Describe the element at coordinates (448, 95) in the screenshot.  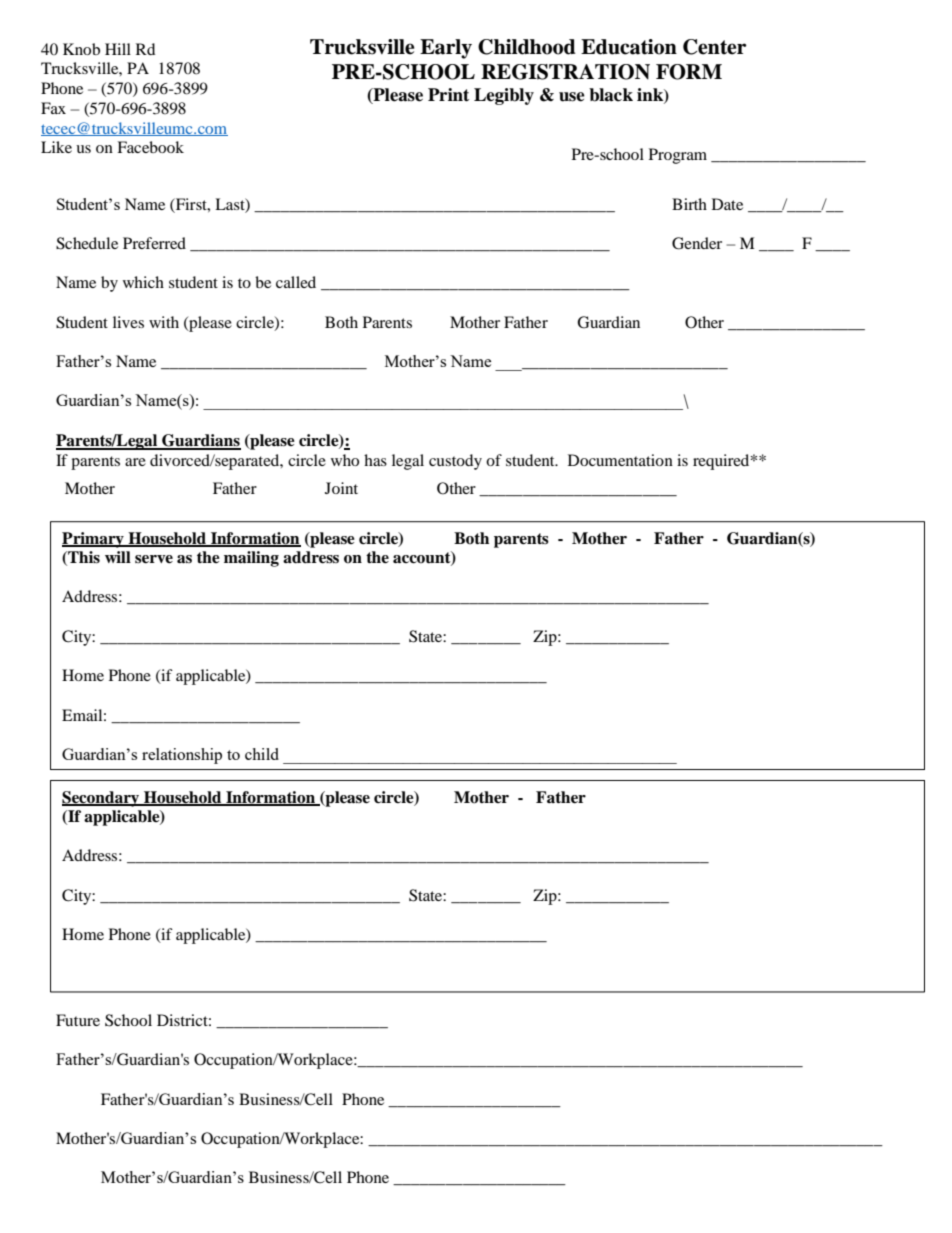
I see `Print` at that location.
